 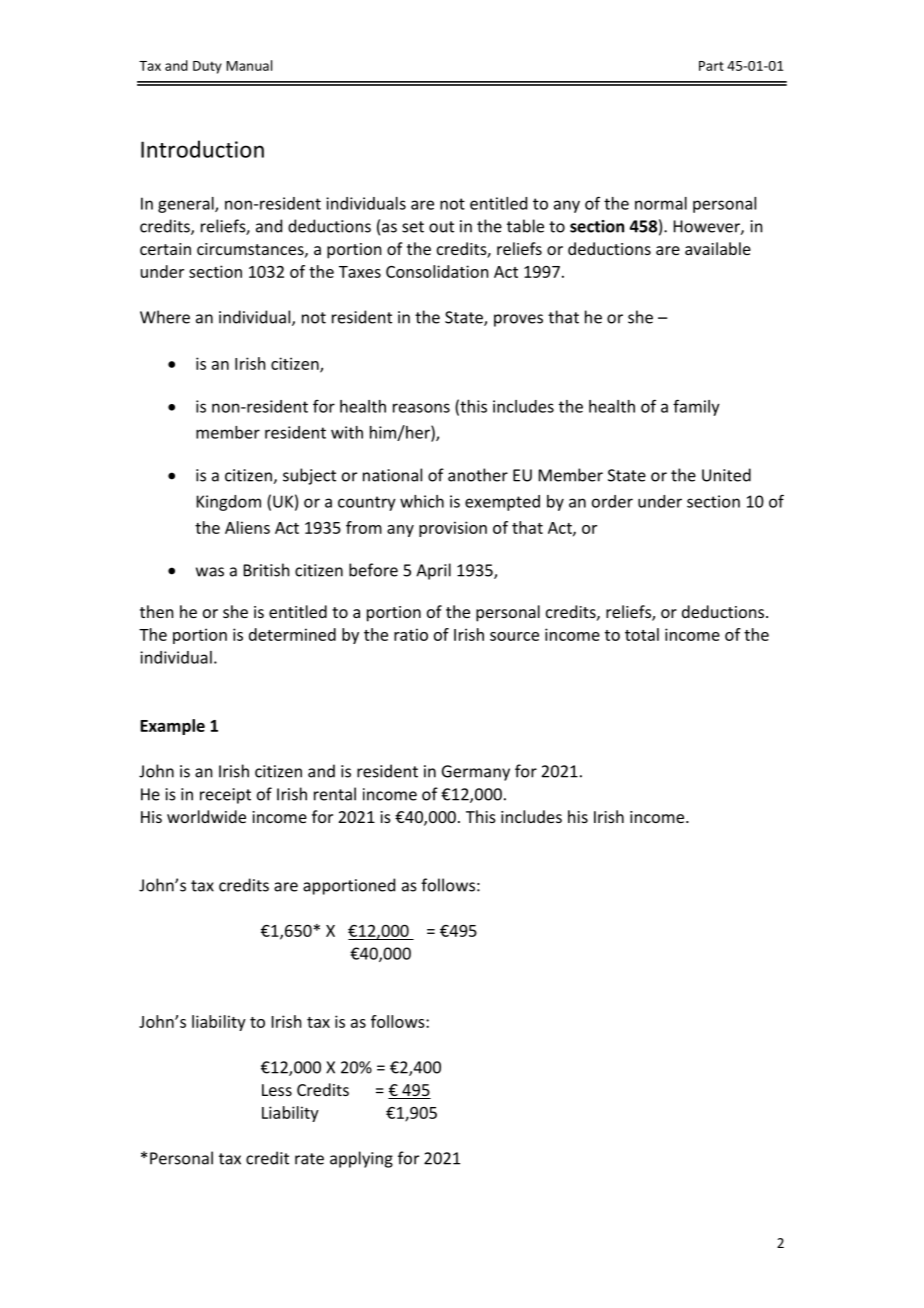 I want to click on Part, so click(x=711, y=66).
